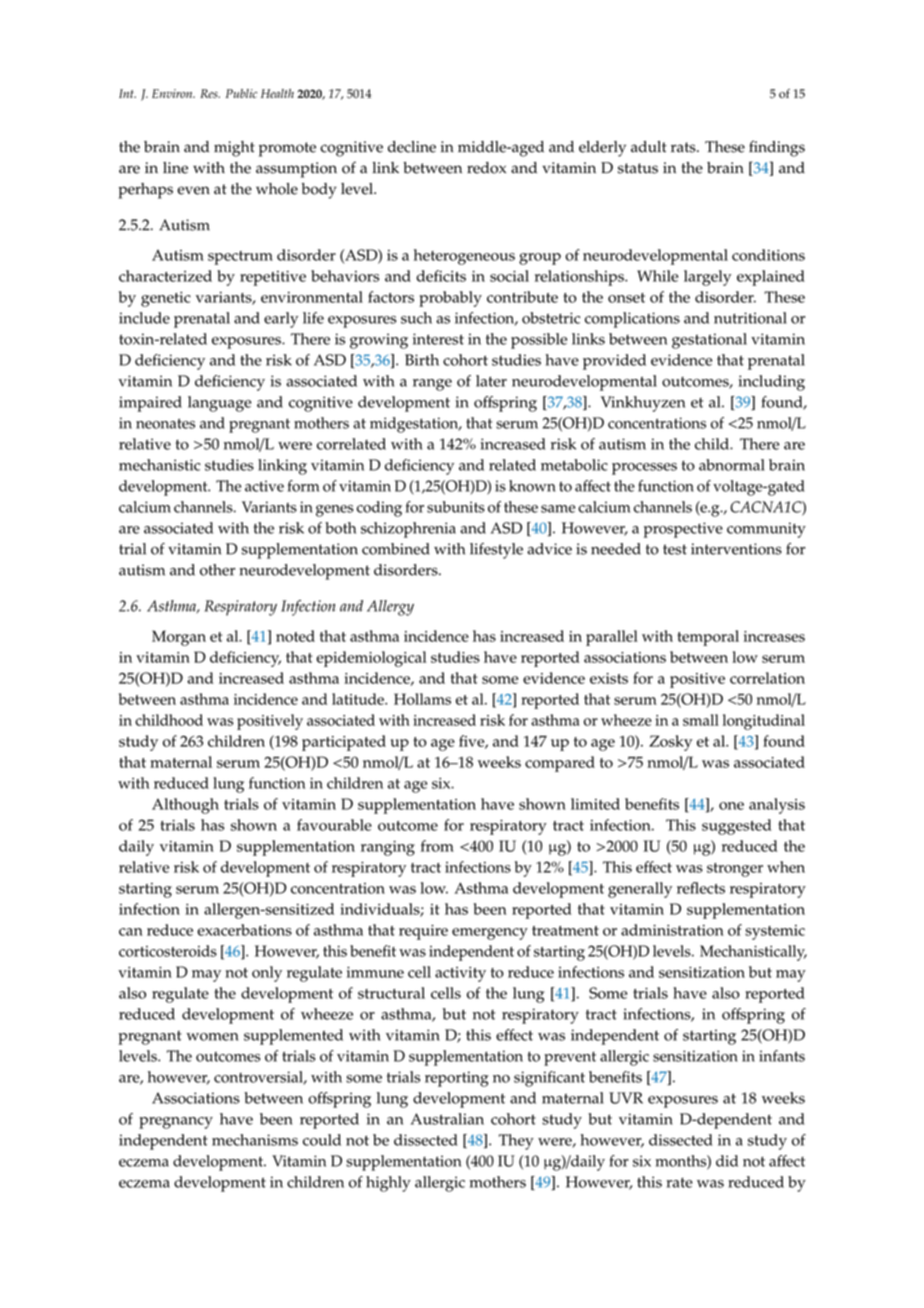 Image resolution: width=924 pixels, height=1308 pixels. I want to click on might, so click(234, 149).
